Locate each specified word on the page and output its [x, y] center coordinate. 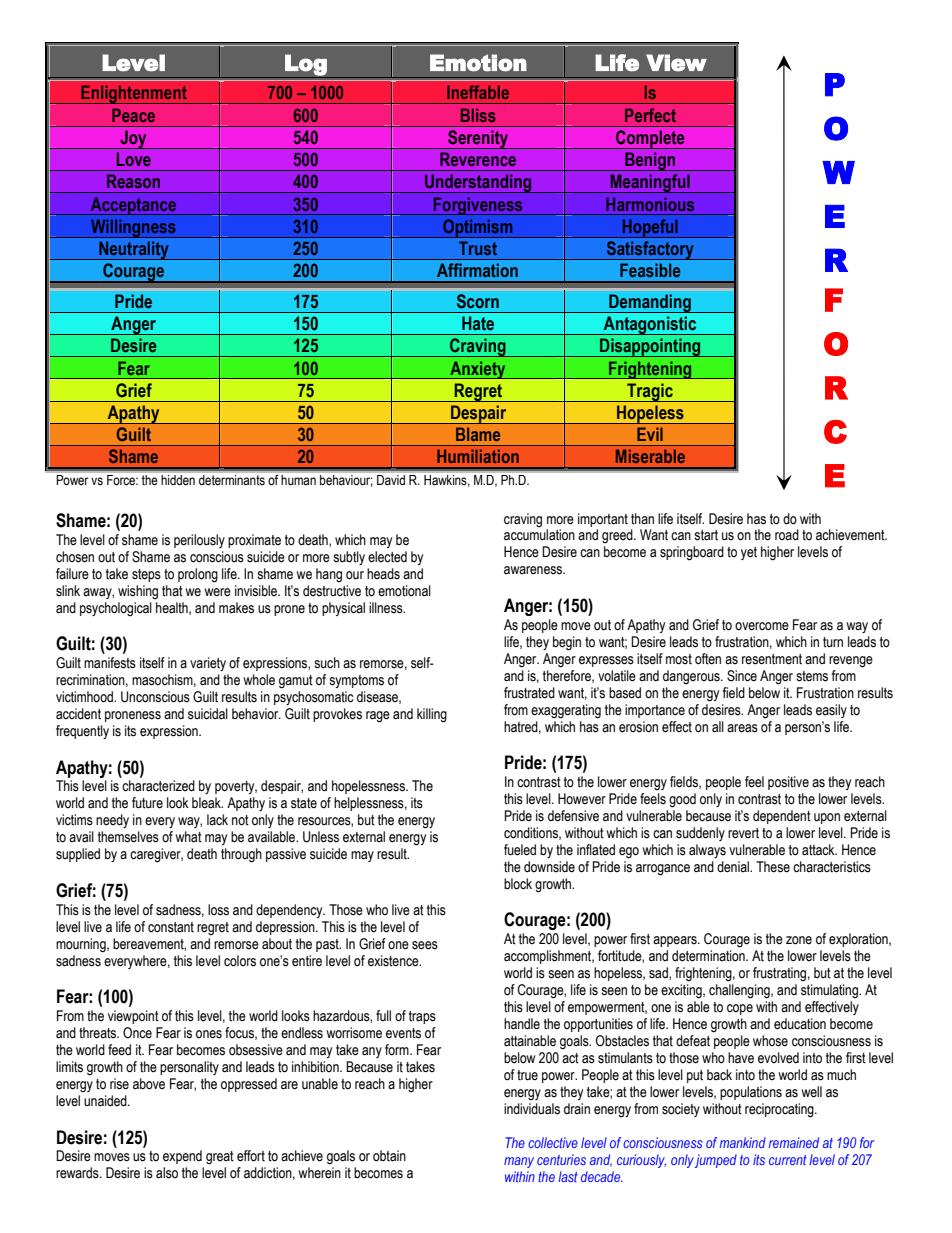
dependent [782, 817]
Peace [133, 115]
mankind [743, 1142]
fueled [520, 850]
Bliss [478, 115]
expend [182, 1157]
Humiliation [478, 456]
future [147, 803]
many [519, 1162]
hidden [178, 480]
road [787, 535]
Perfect [650, 115]
